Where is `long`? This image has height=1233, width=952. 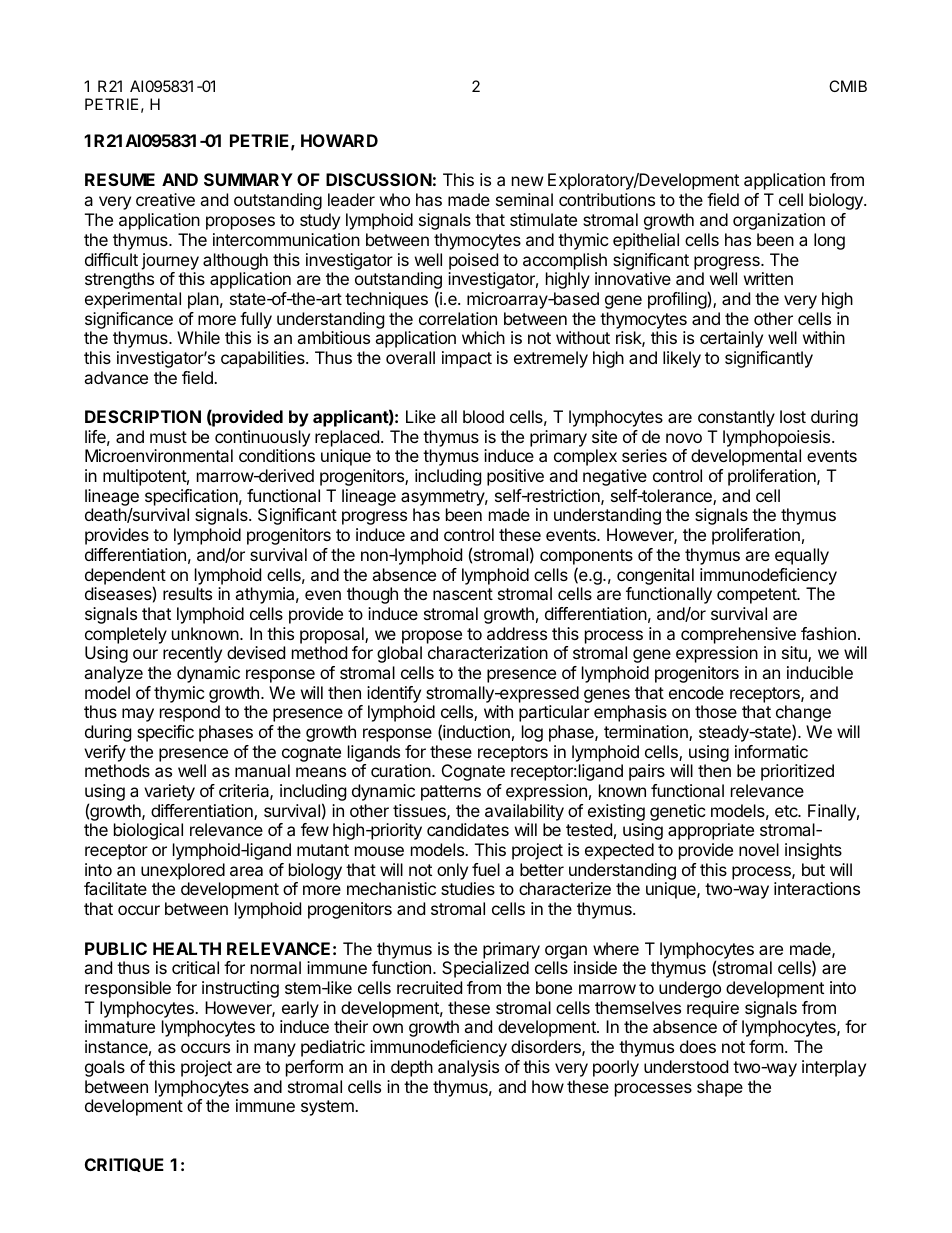
long is located at coordinates (829, 241).
